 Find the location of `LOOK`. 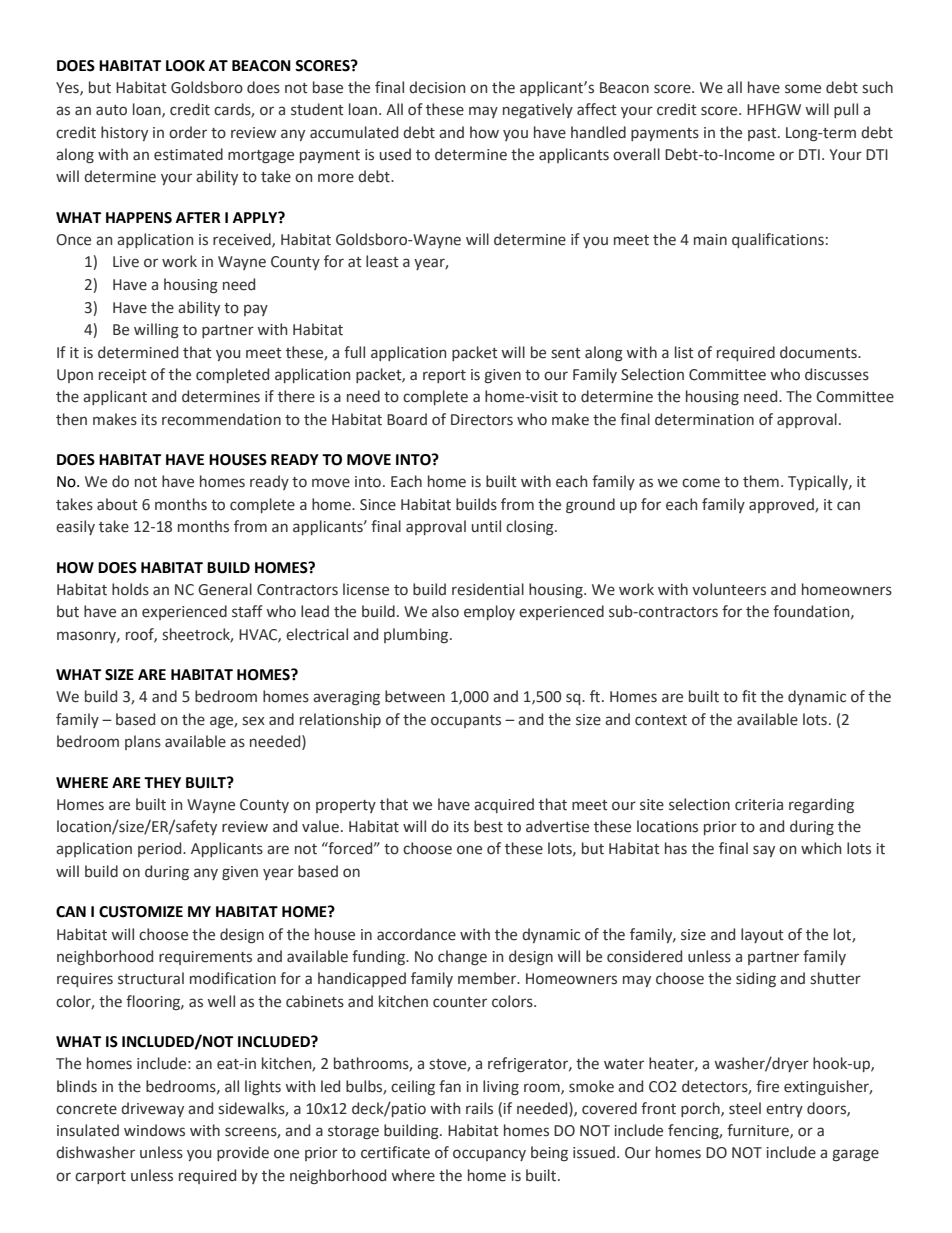

LOOK is located at coordinates (185, 66).
